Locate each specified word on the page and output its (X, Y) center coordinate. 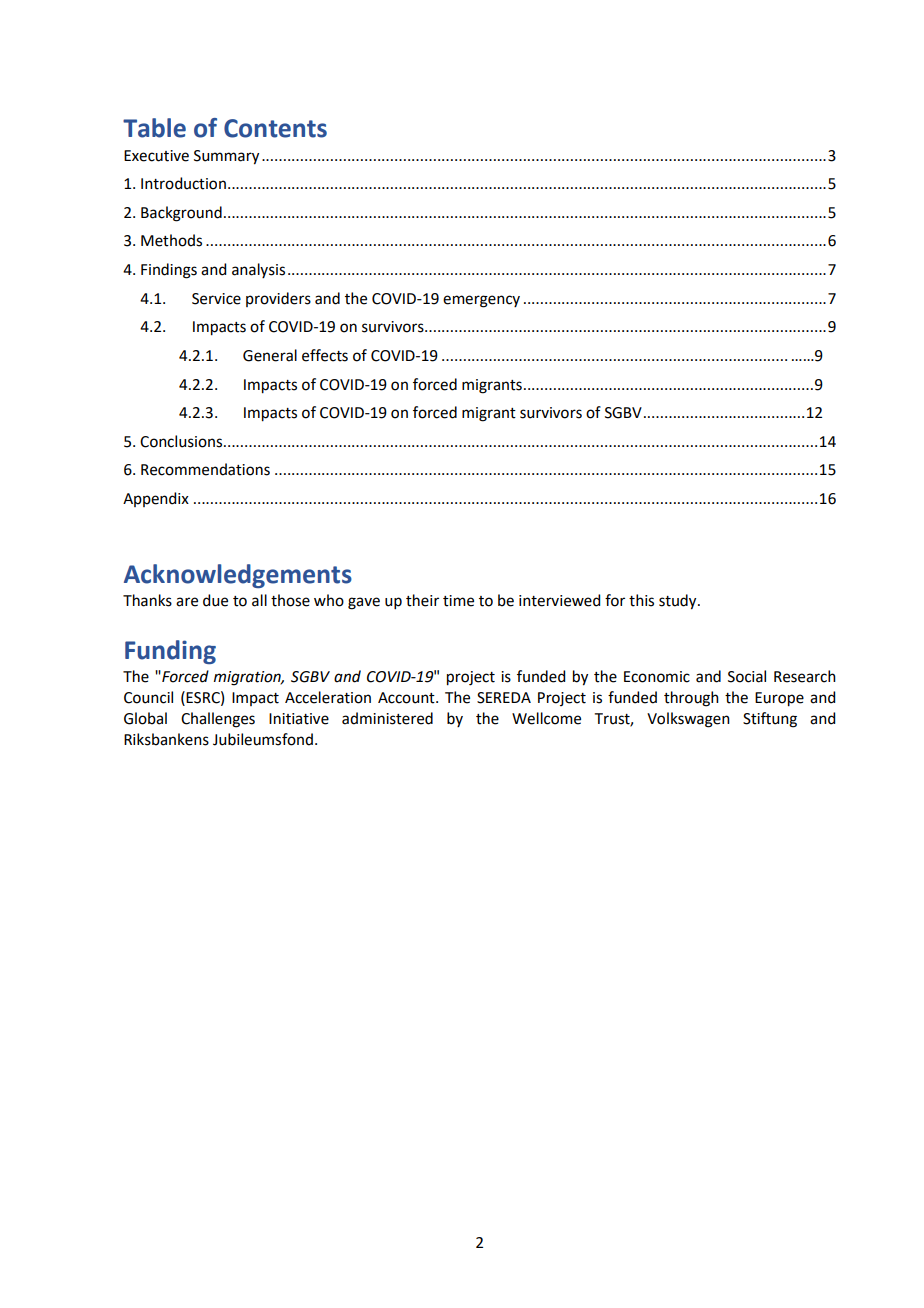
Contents (275, 128)
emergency (481, 301)
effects (325, 355)
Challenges (218, 720)
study (679, 602)
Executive (156, 156)
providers (278, 299)
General (270, 355)
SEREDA (504, 698)
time (458, 601)
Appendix (156, 499)
